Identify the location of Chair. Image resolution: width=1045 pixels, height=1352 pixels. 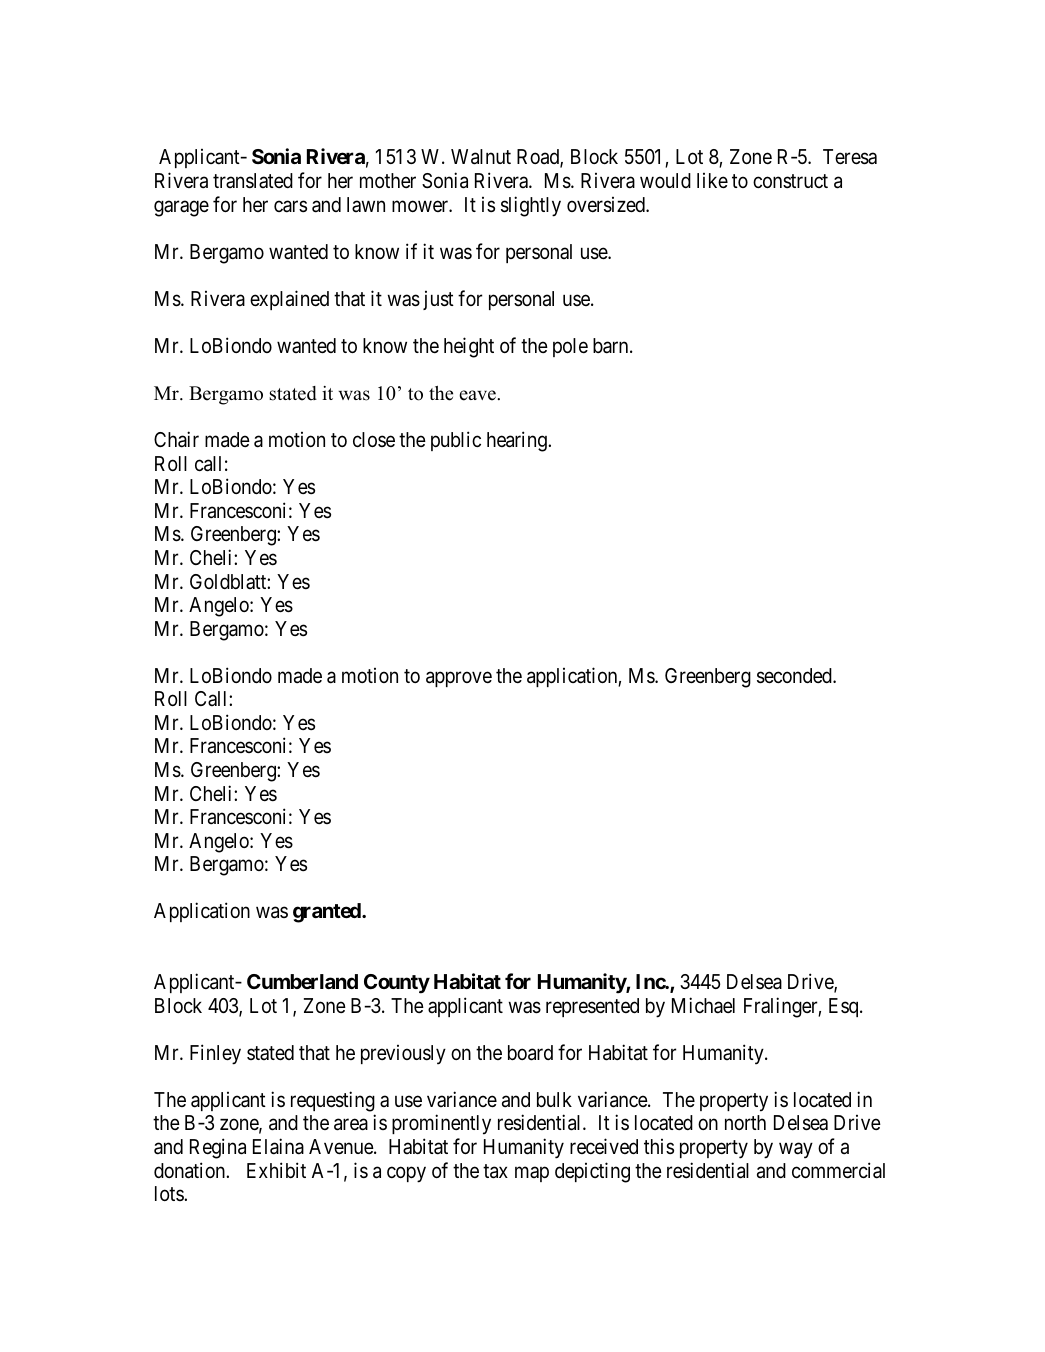
(176, 439).
